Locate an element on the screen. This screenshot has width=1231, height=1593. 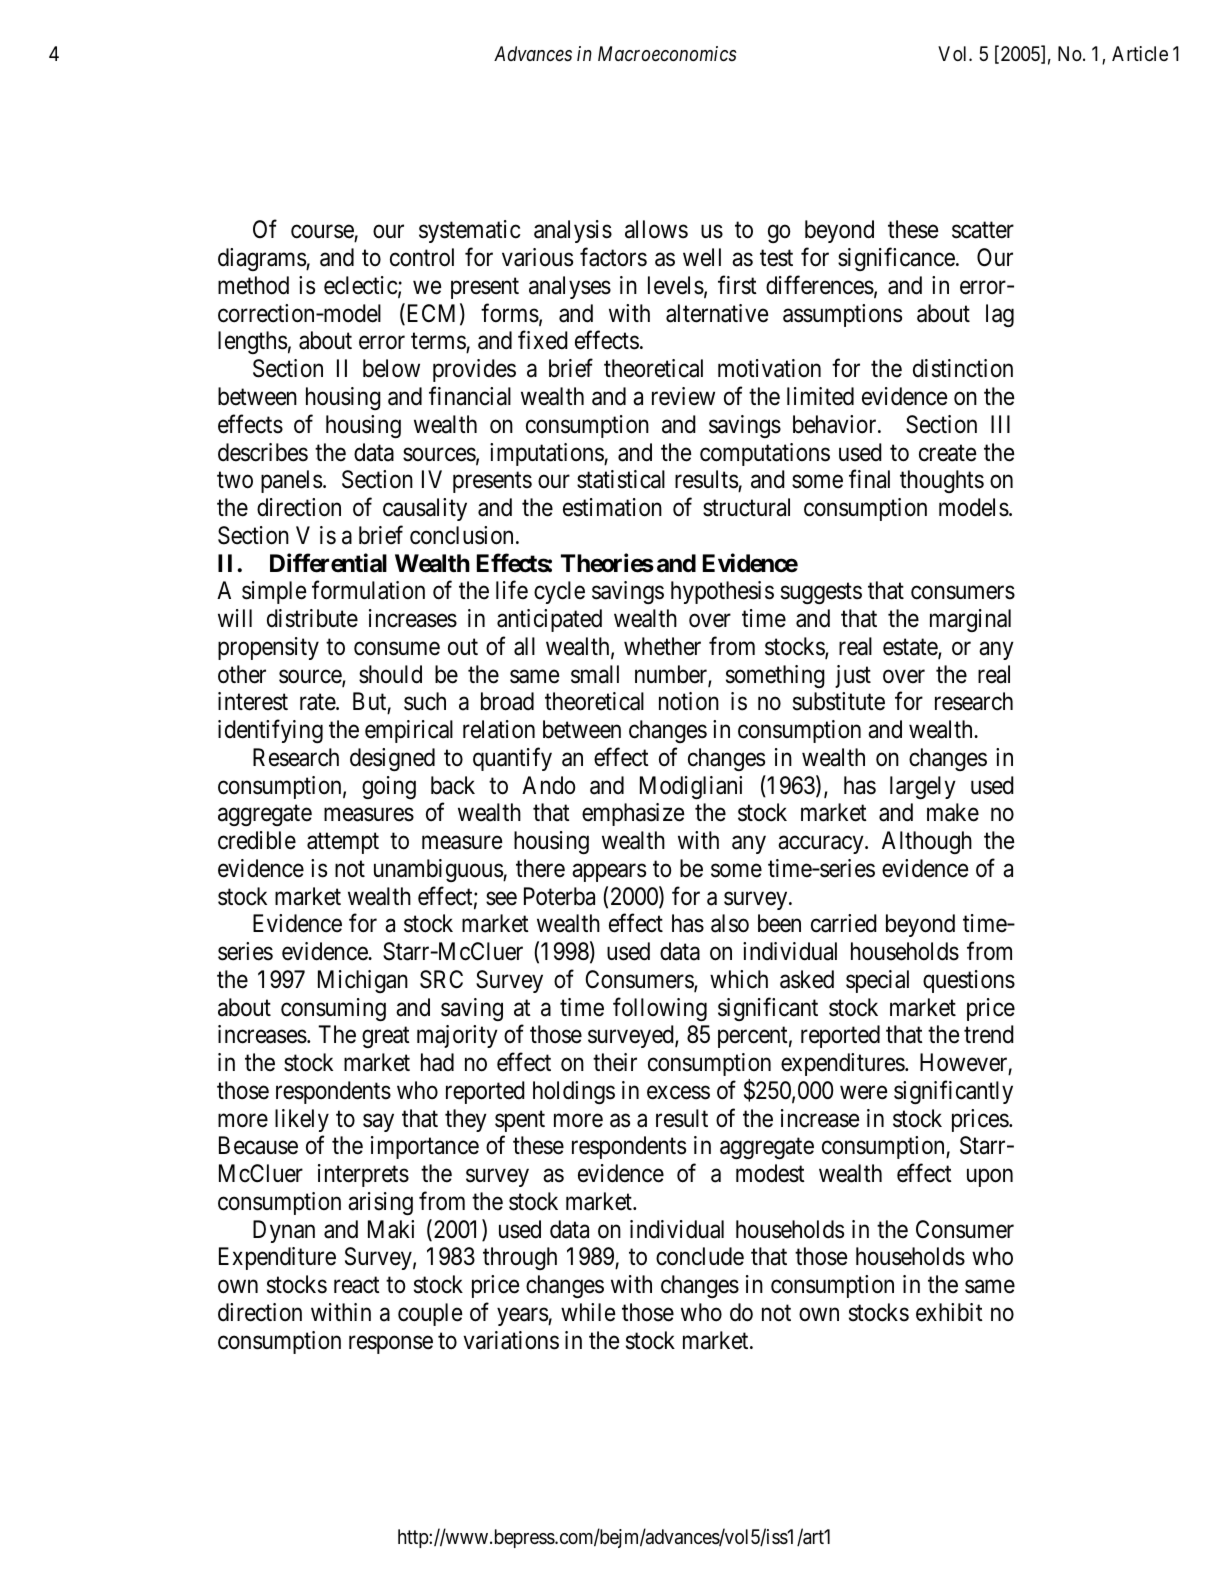
react is located at coordinates (357, 1285).
